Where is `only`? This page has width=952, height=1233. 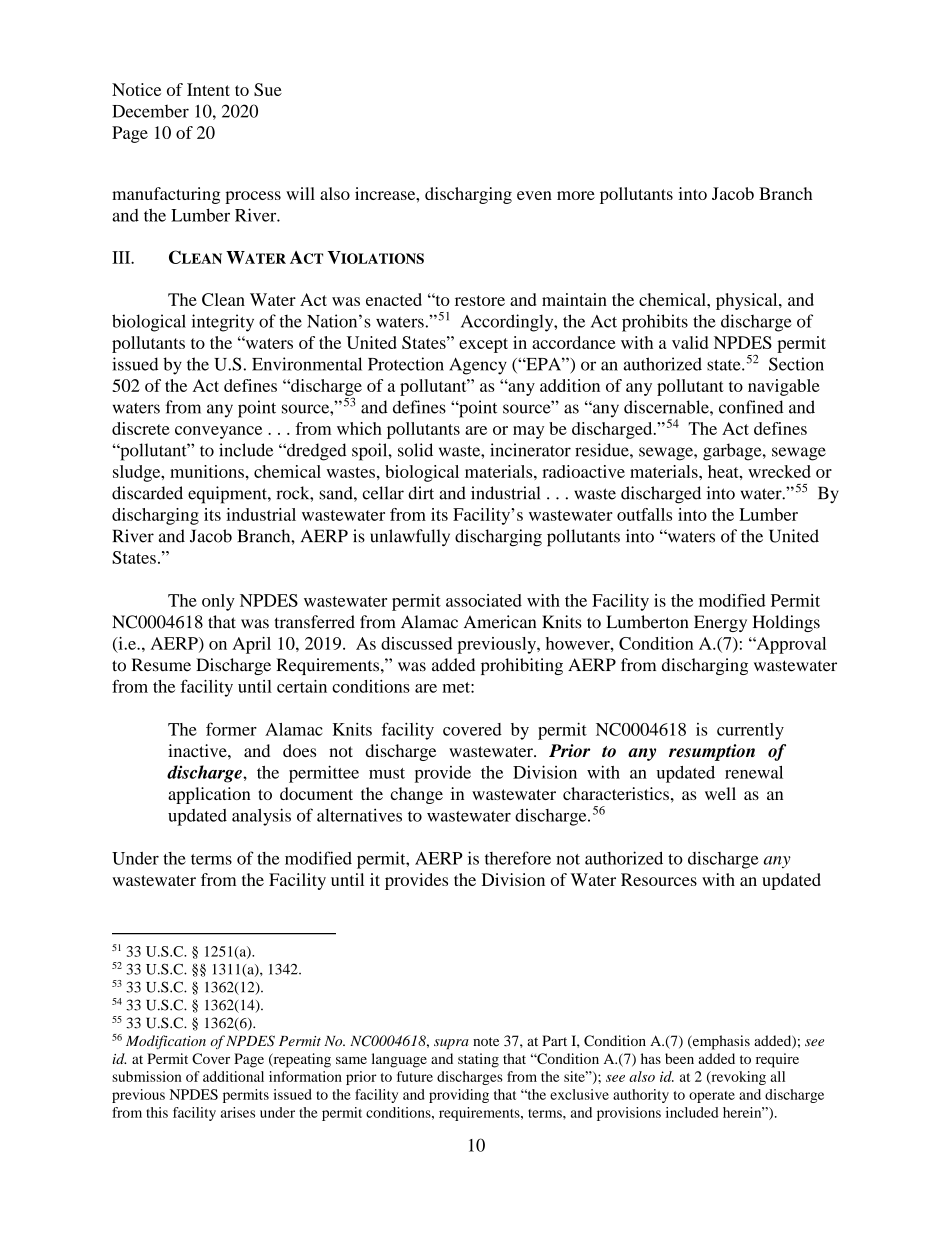 only is located at coordinates (218, 602).
